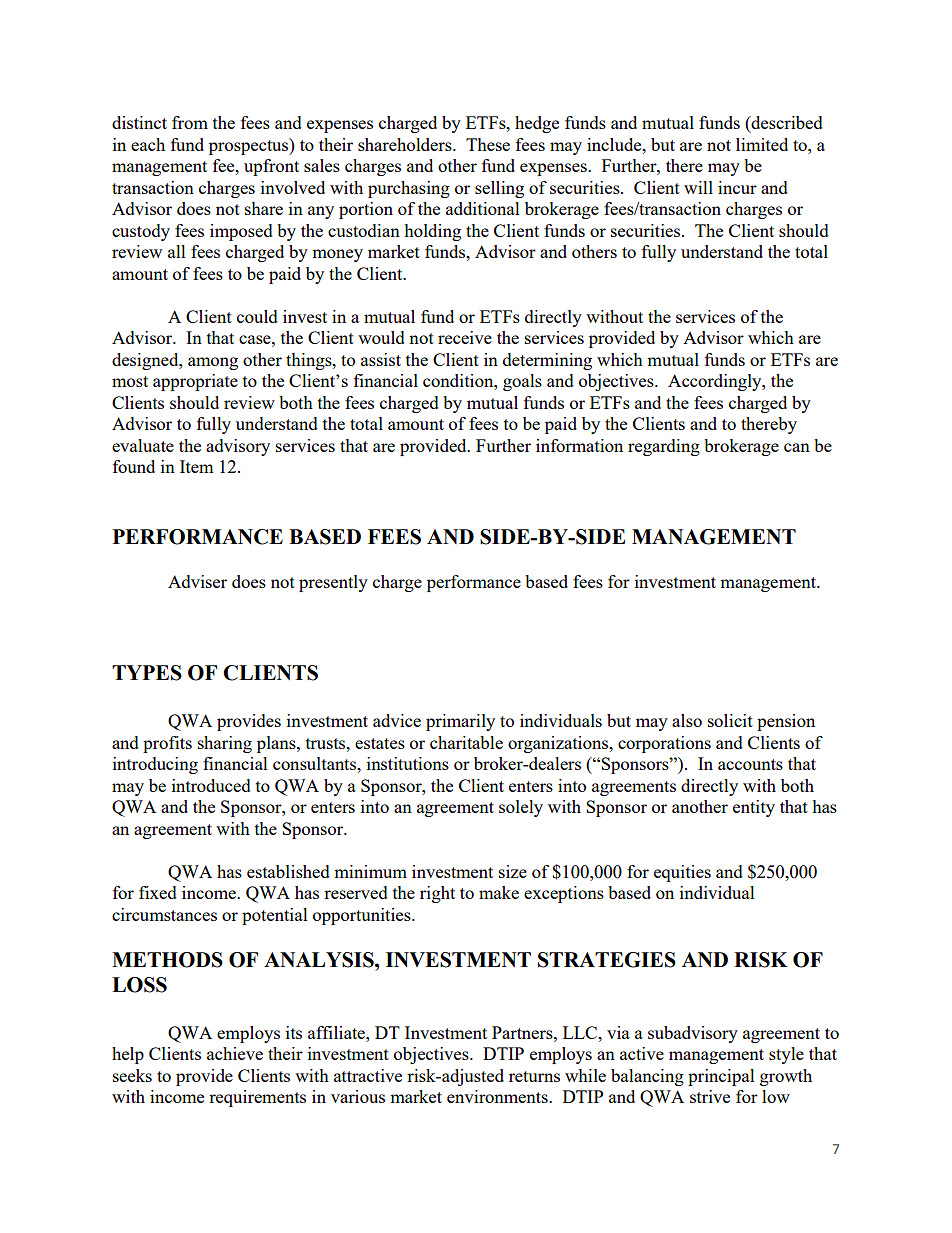 This image has height=1233, width=952. Describe the element at coordinates (664, 447) in the image. I see `regarding` at that location.
